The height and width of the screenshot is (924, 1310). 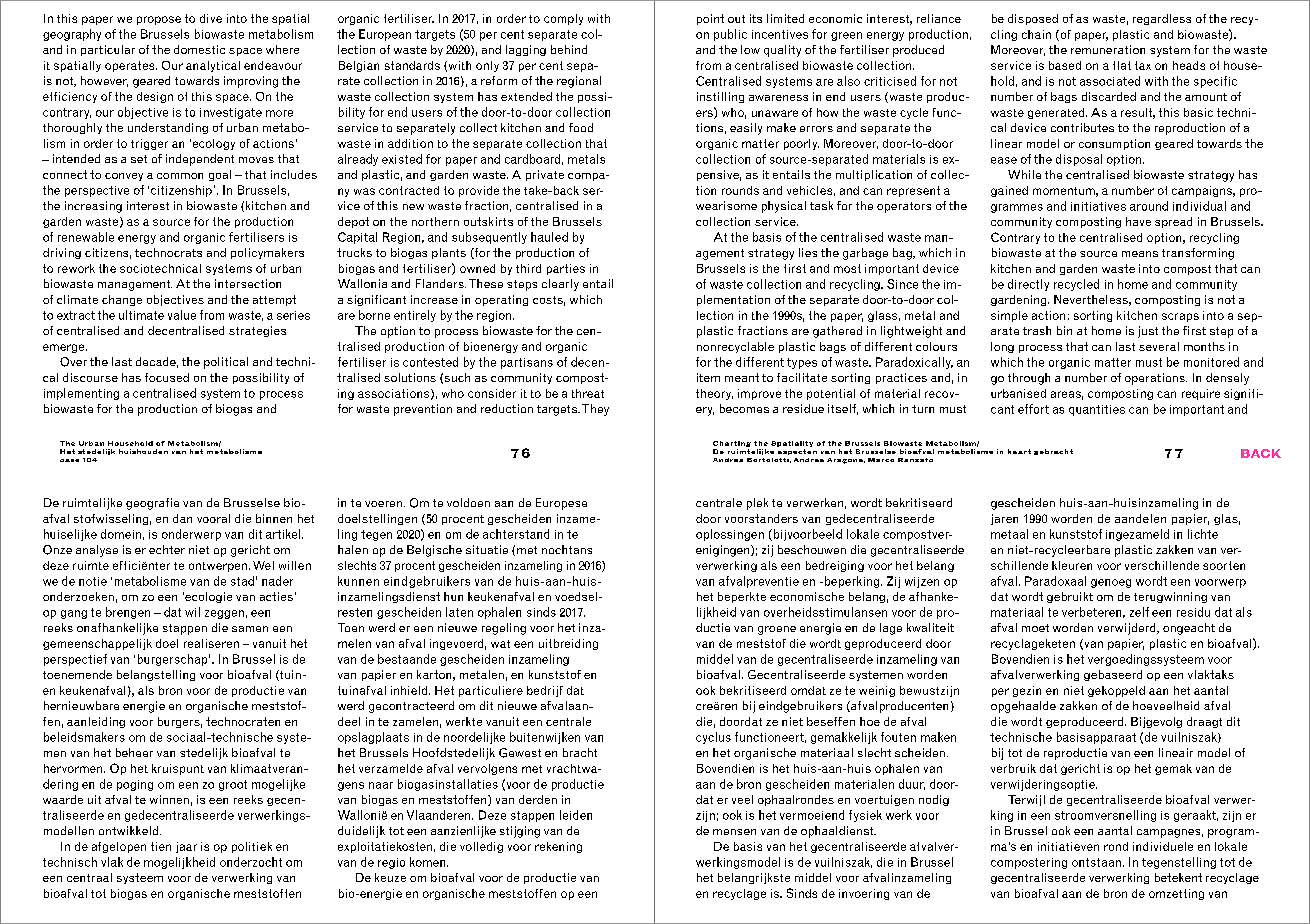 I want to click on oase, so click(x=69, y=460).
